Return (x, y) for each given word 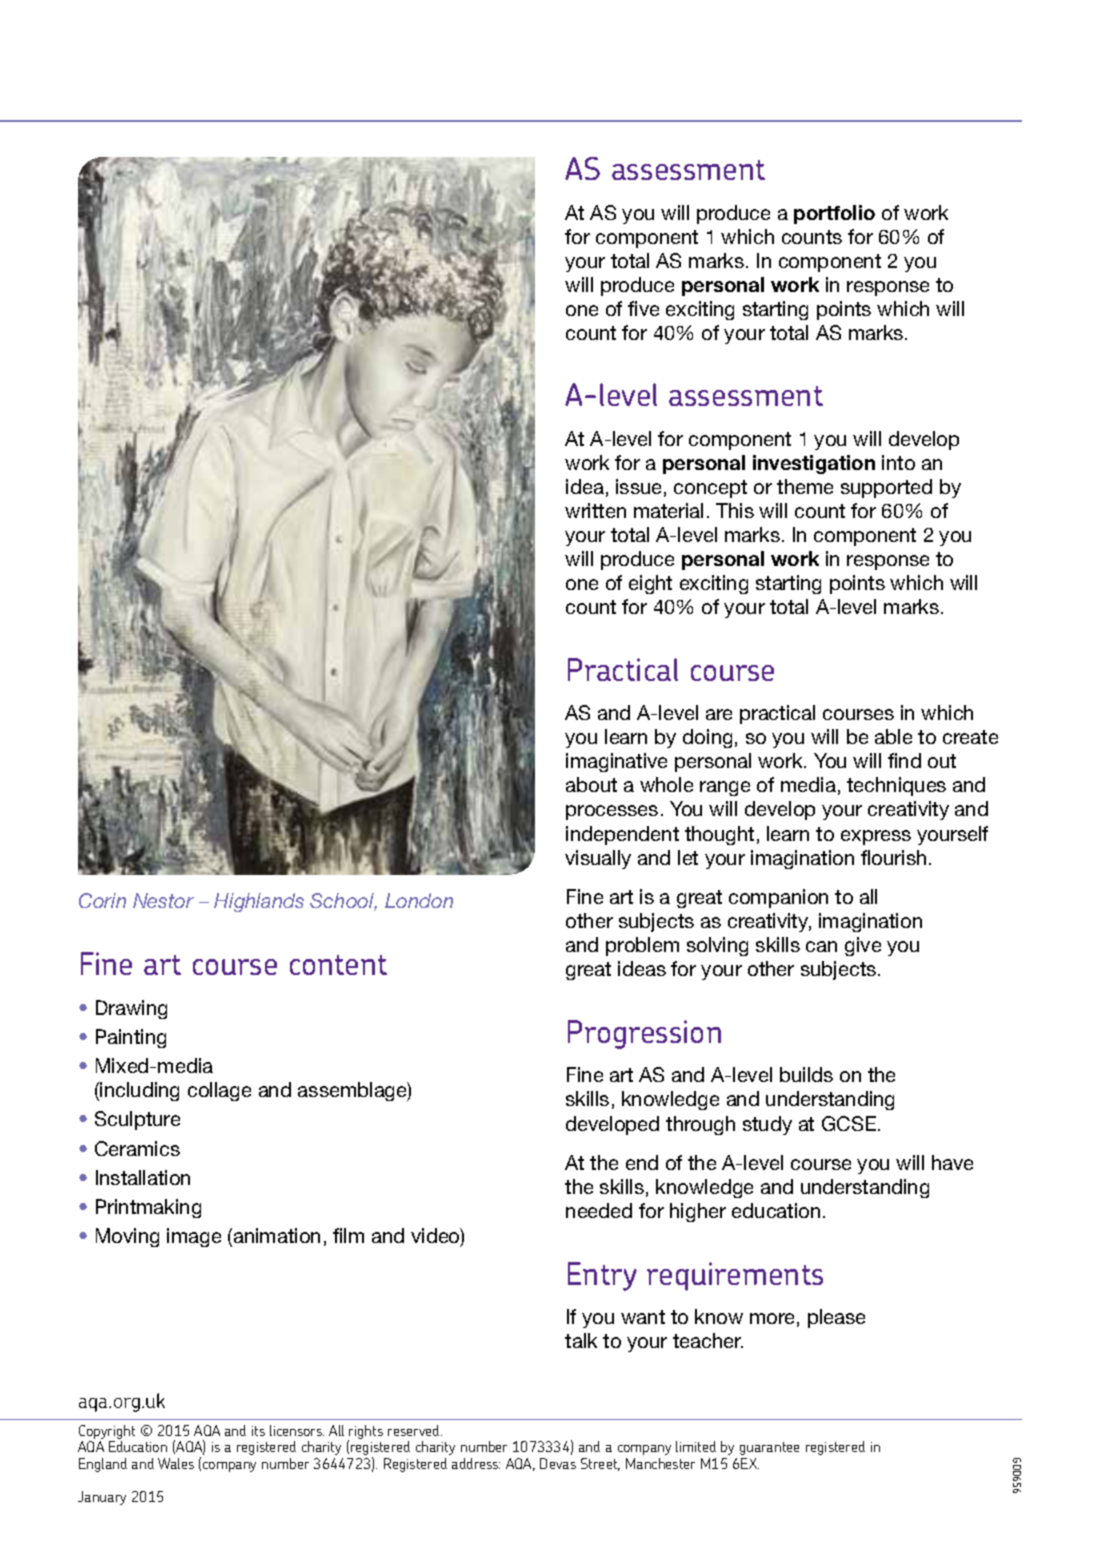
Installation (143, 1177)
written (595, 510)
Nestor (163, 900)
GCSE (849, 1123)
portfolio (834, 214)
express (876, 837)
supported (886, 488)
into (898, 462)
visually (598, 859)
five (643, 308)
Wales (176, 1463)
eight (650, 584)
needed (599, 1210)
